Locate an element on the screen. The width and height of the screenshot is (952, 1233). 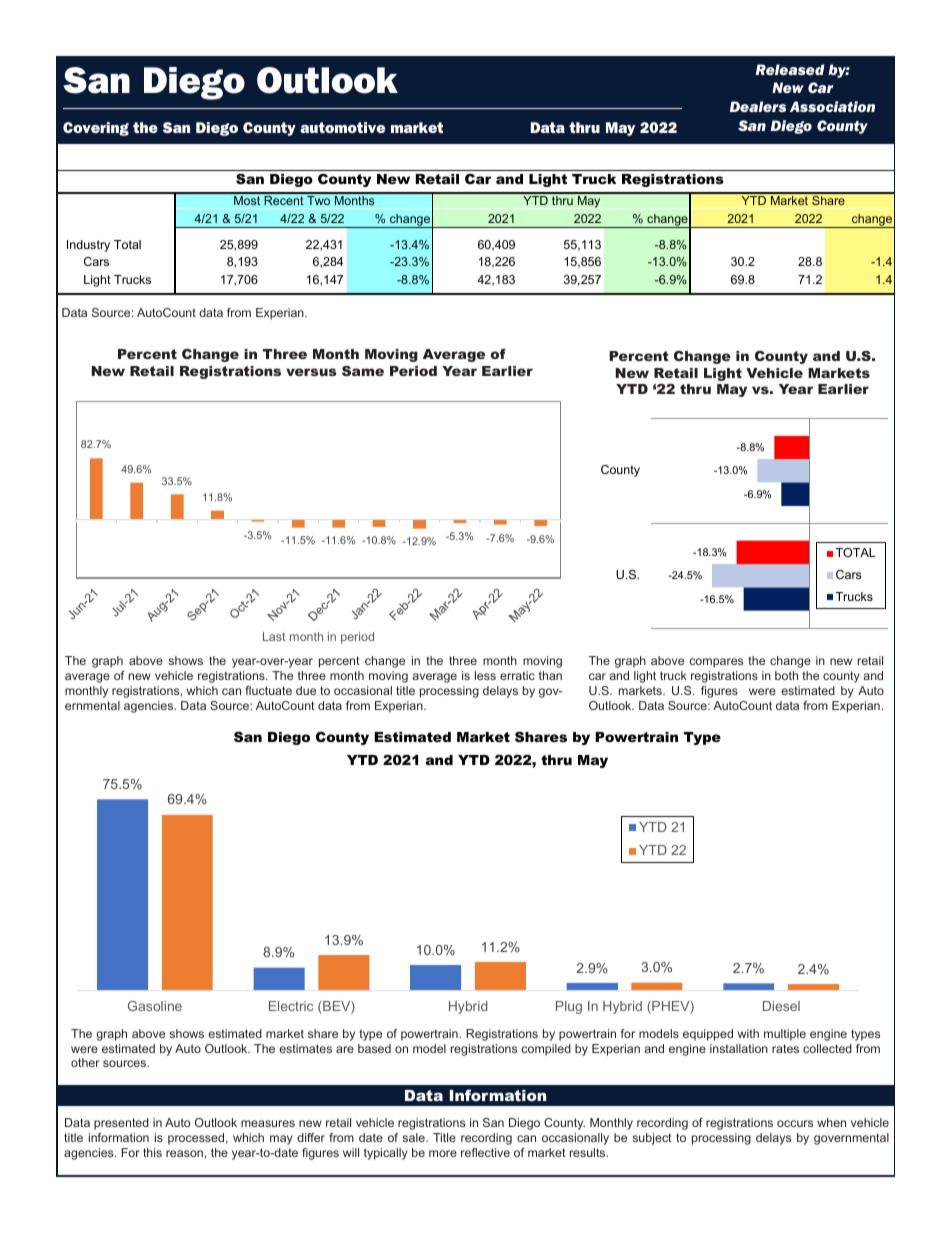
more is located at coordinates (443, 1153).
